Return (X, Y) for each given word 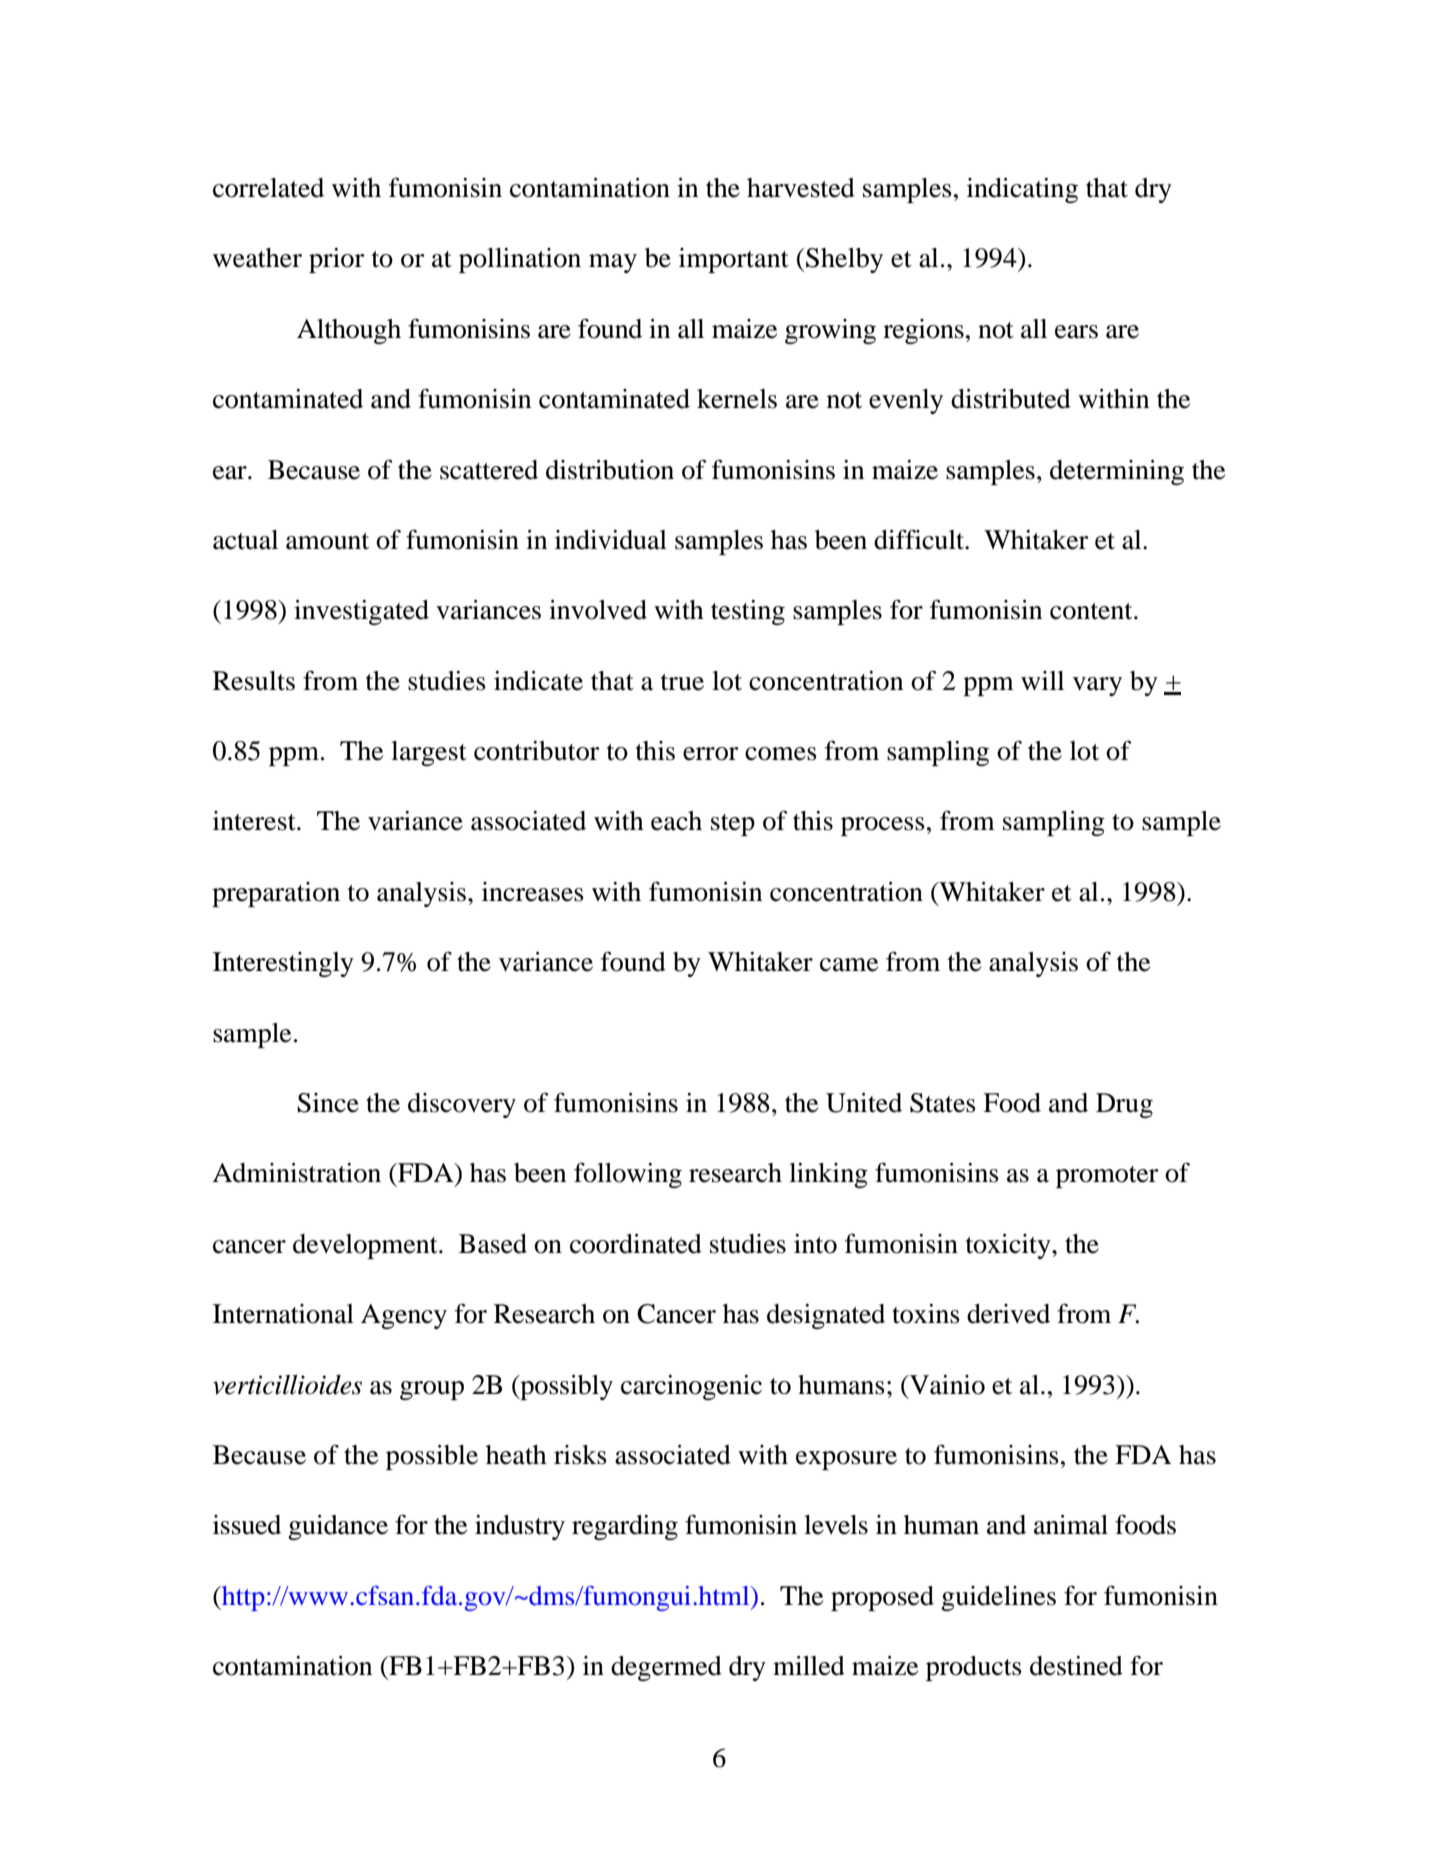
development (366, 1246)
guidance (338, 1527)
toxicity (1009, 1246)
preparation (276, 894)
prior (336, 260)
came (849, 965)
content (1092, 611)
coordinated (636, 1244)
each (676, 821)
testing (748, 612)
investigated (361, 612)
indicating (1022, 190)
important (734, 260)
